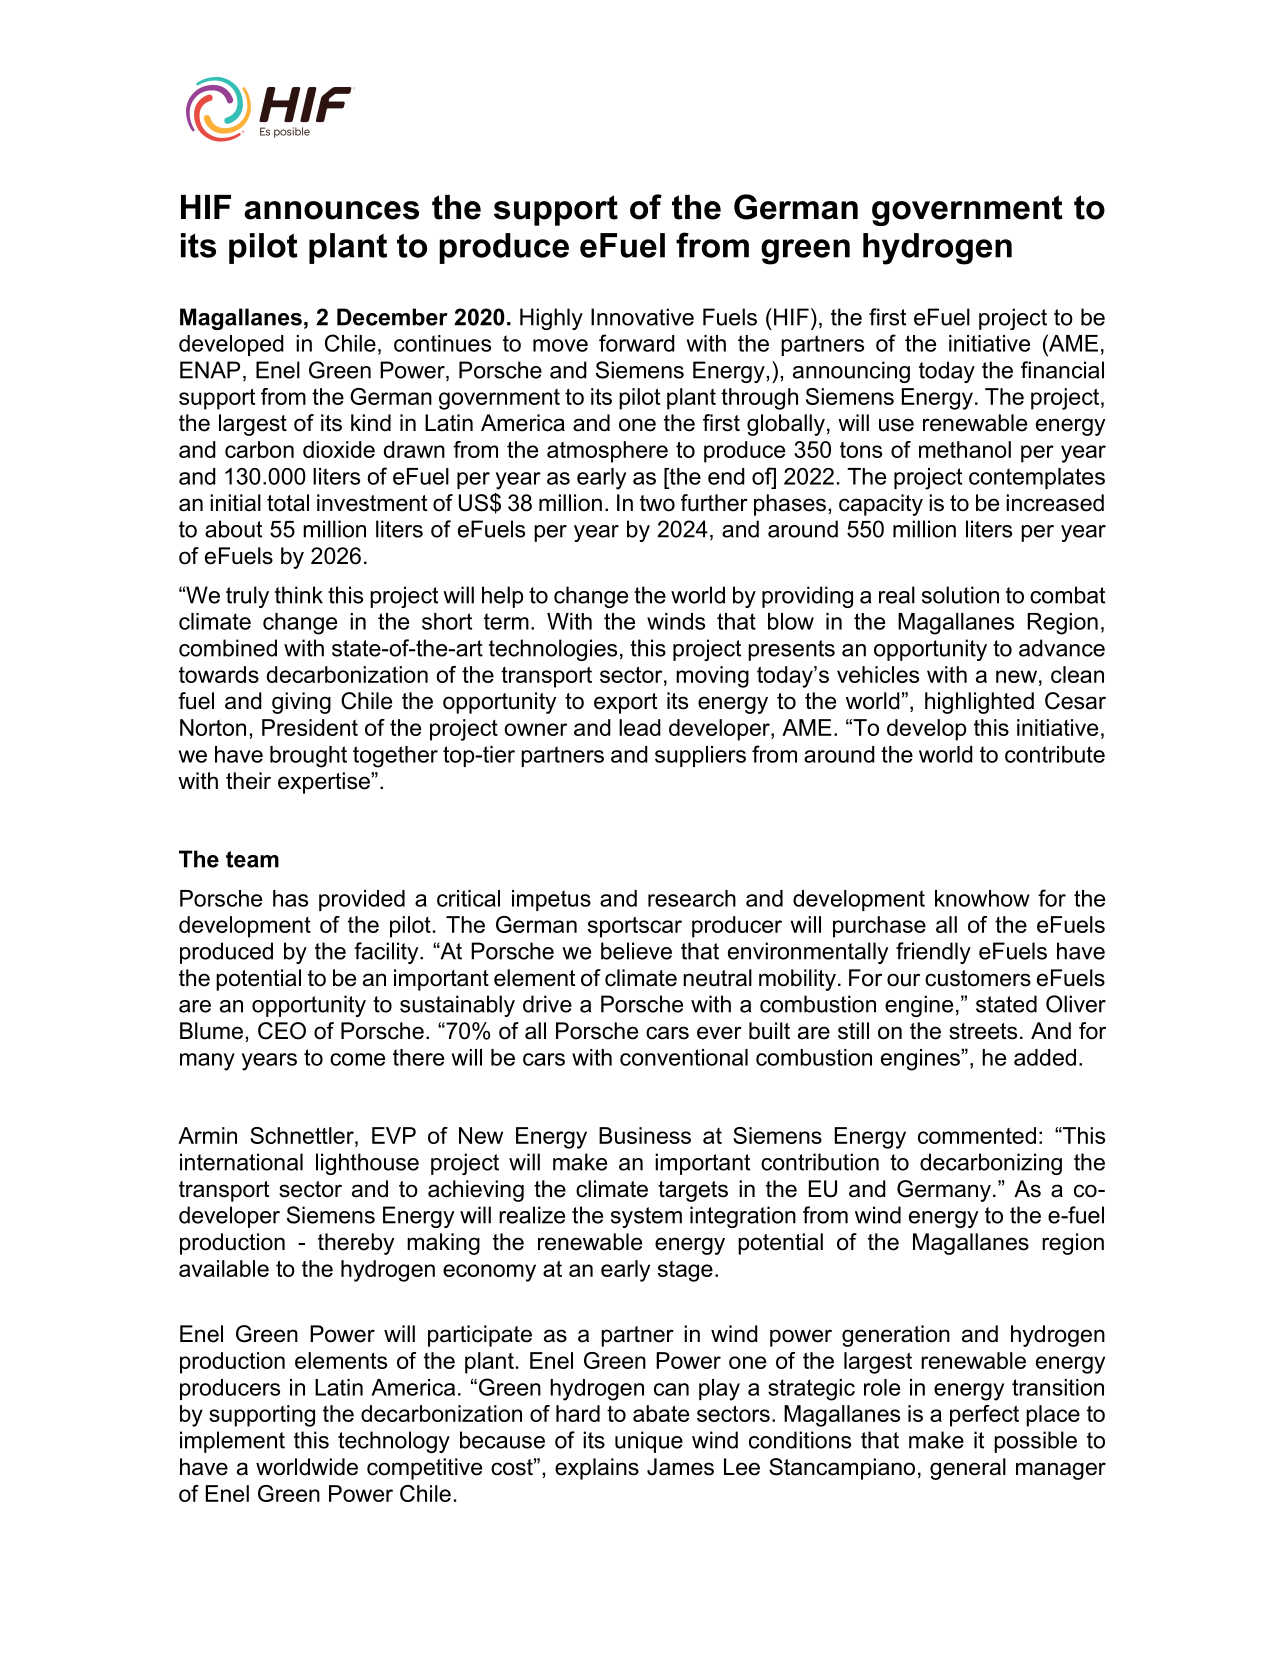 This screenshot has height=1662, width=1284. Describe the element at coordinates (642, 317) in the screenshot. I see `Innovative` at that location.
